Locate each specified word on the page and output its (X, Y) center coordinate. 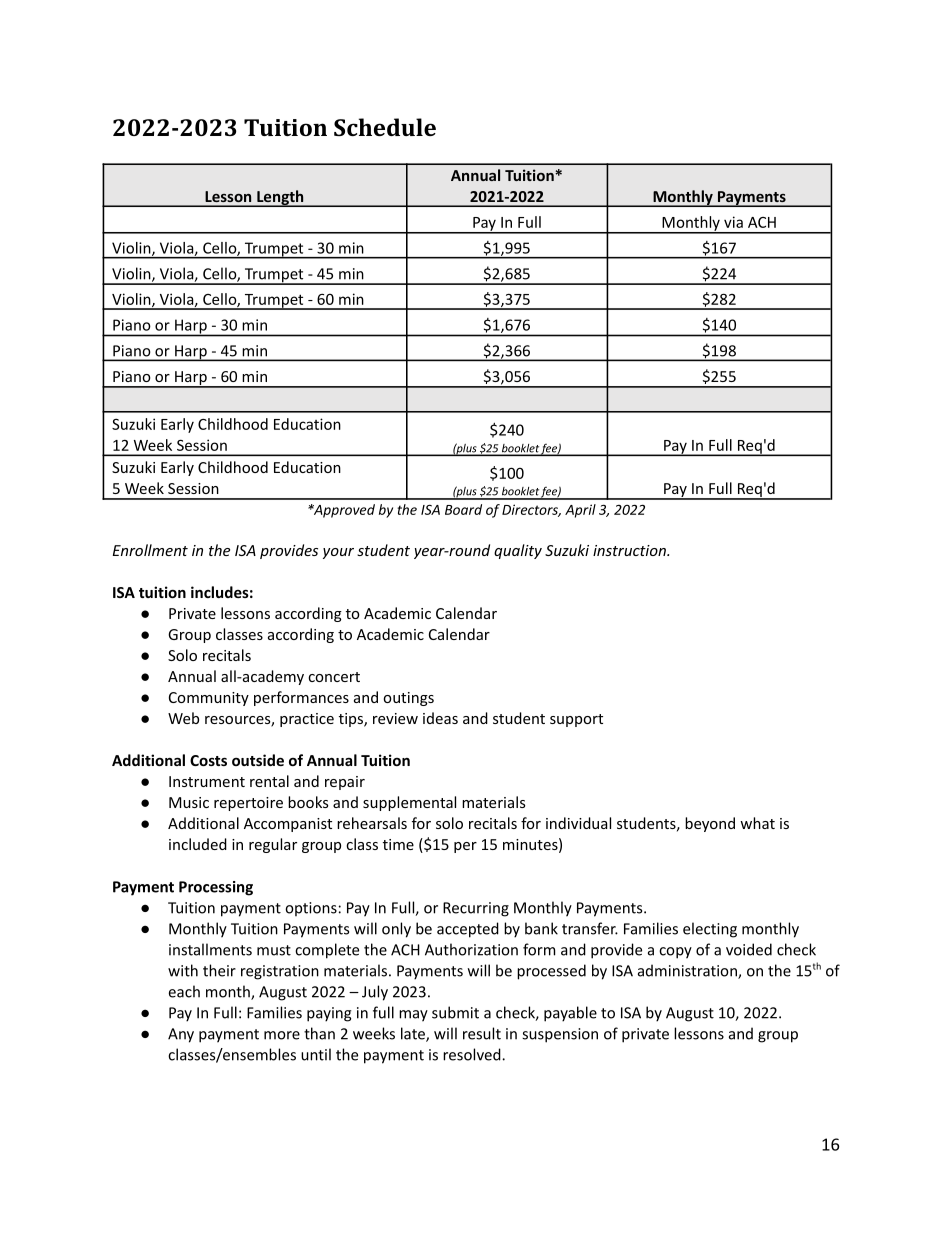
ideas (440, 718)
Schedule (385, 127)
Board (463, 509)
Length (280, 198)
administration (688, 971)
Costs (208, 760)
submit (455, 1012)
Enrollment (150, 550)
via (733, 222)
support (576, 720)
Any (181, 1035)
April (580, 511)
